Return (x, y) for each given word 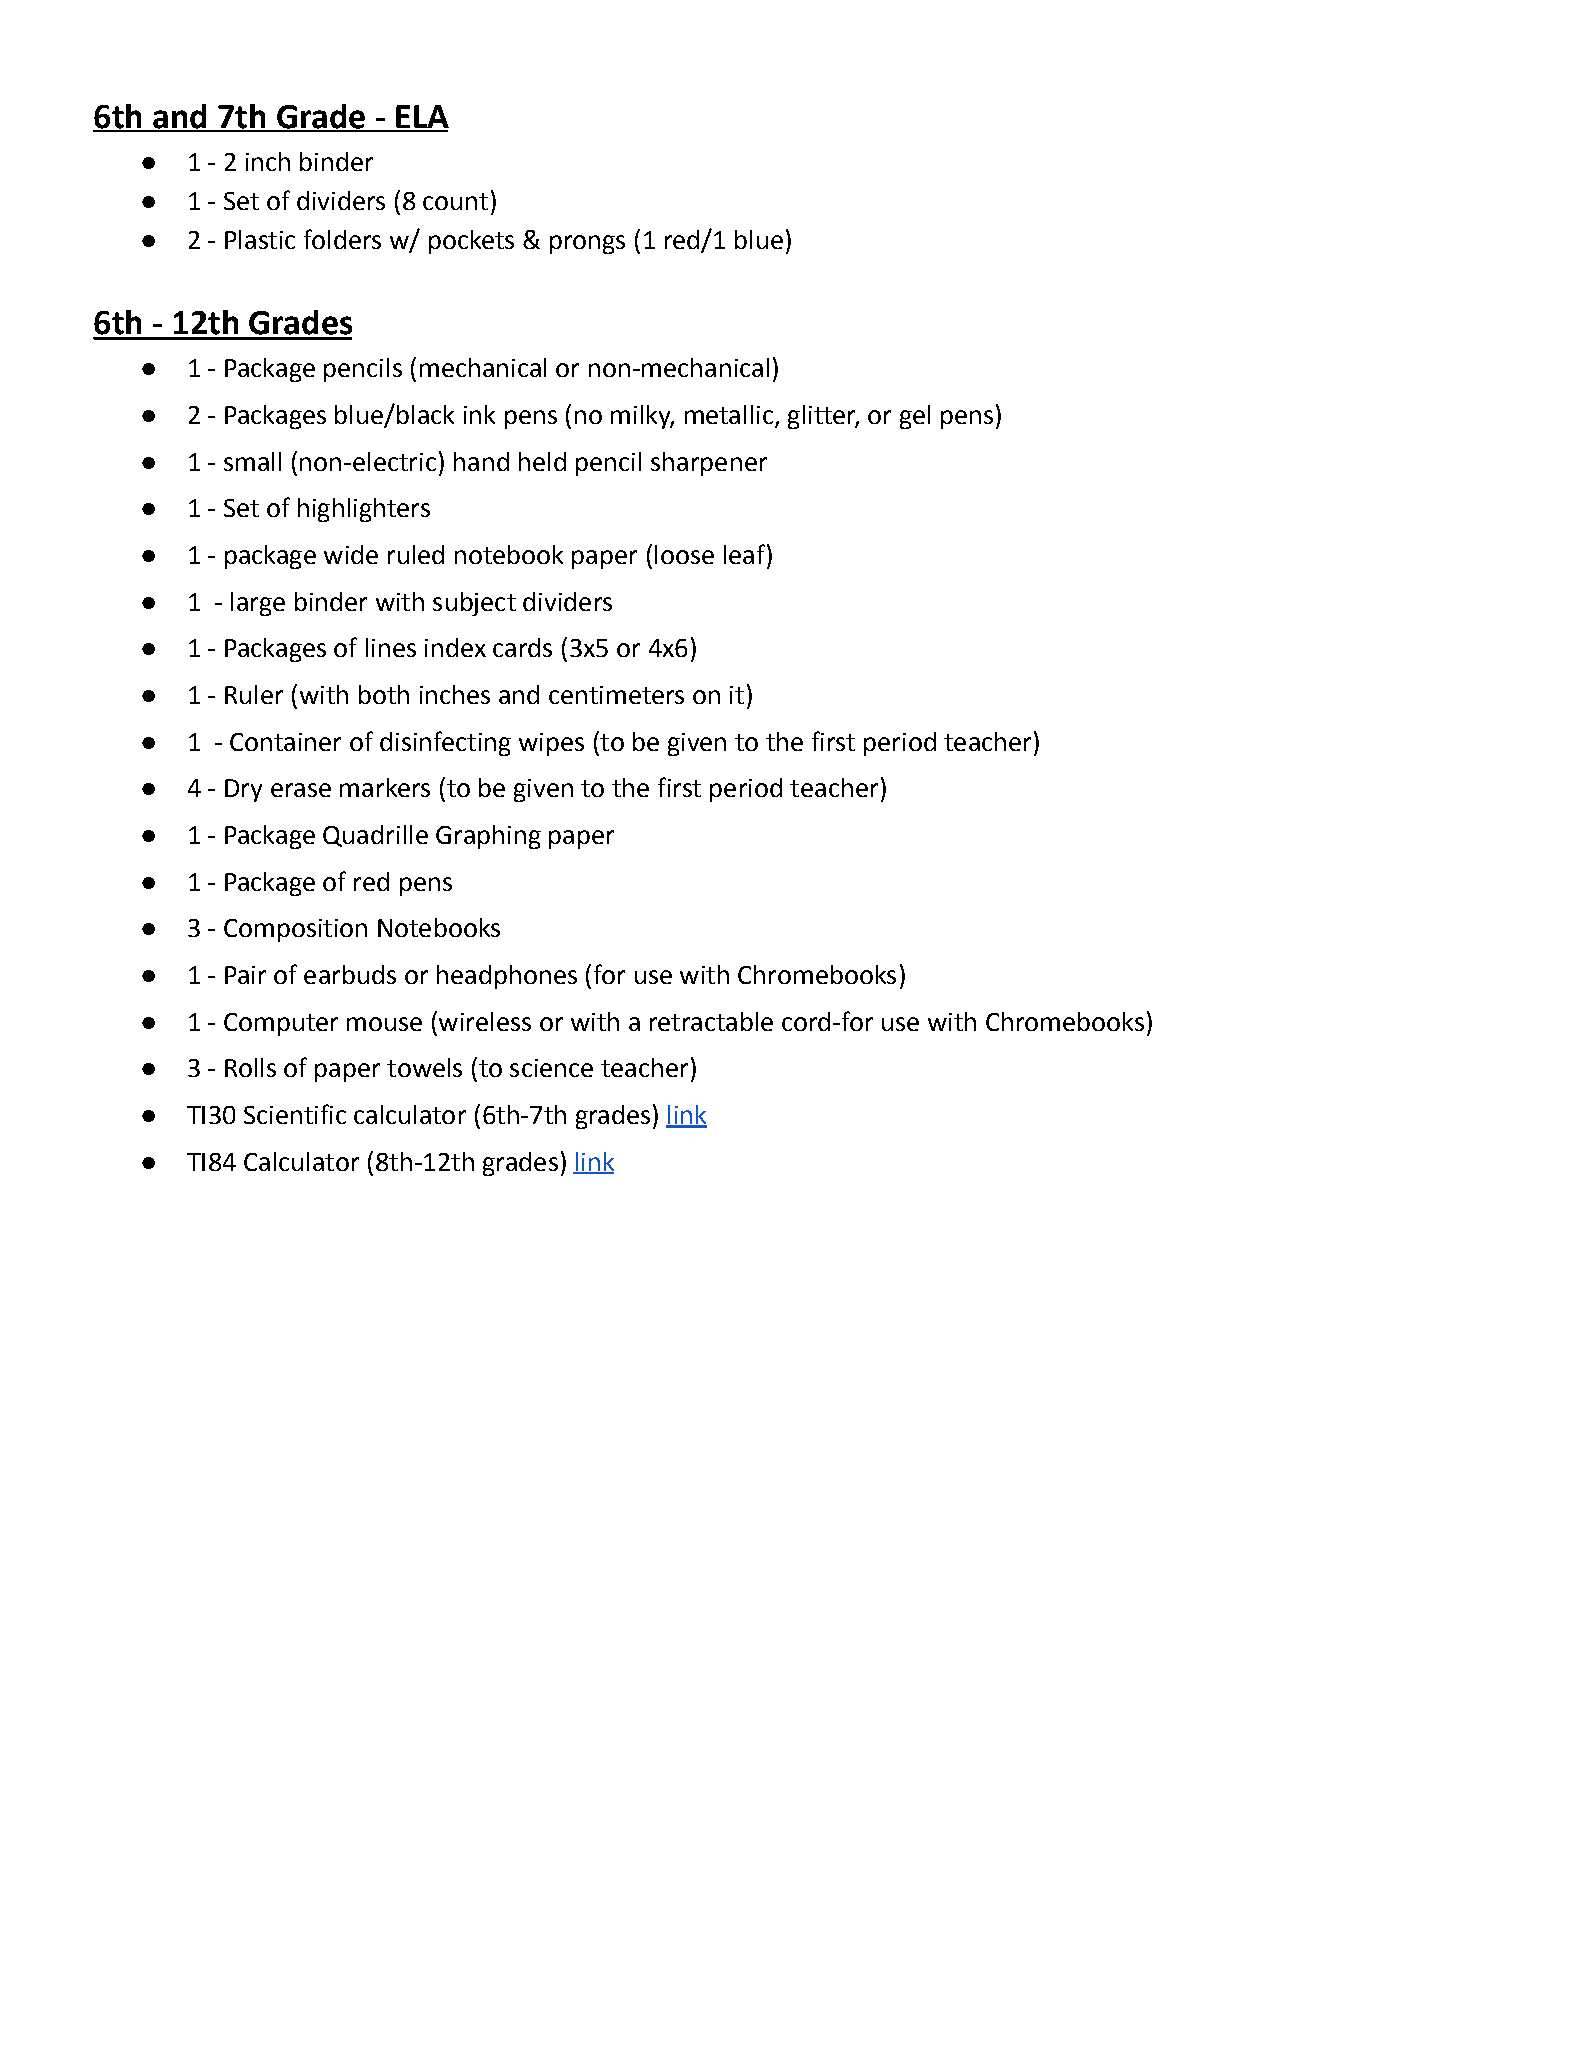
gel (915, 417)
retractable (711, 1021)
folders (342, 239)
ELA (421, 118)
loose (684, 554)
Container (285, 742)
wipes (551, 744)
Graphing (488, 837)
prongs (587, 244)
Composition (295, 930)
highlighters (364, 510)
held (542, 461)
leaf (744, 554)
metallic (729, 414)
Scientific (295, 1114)
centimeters (616, 695)
